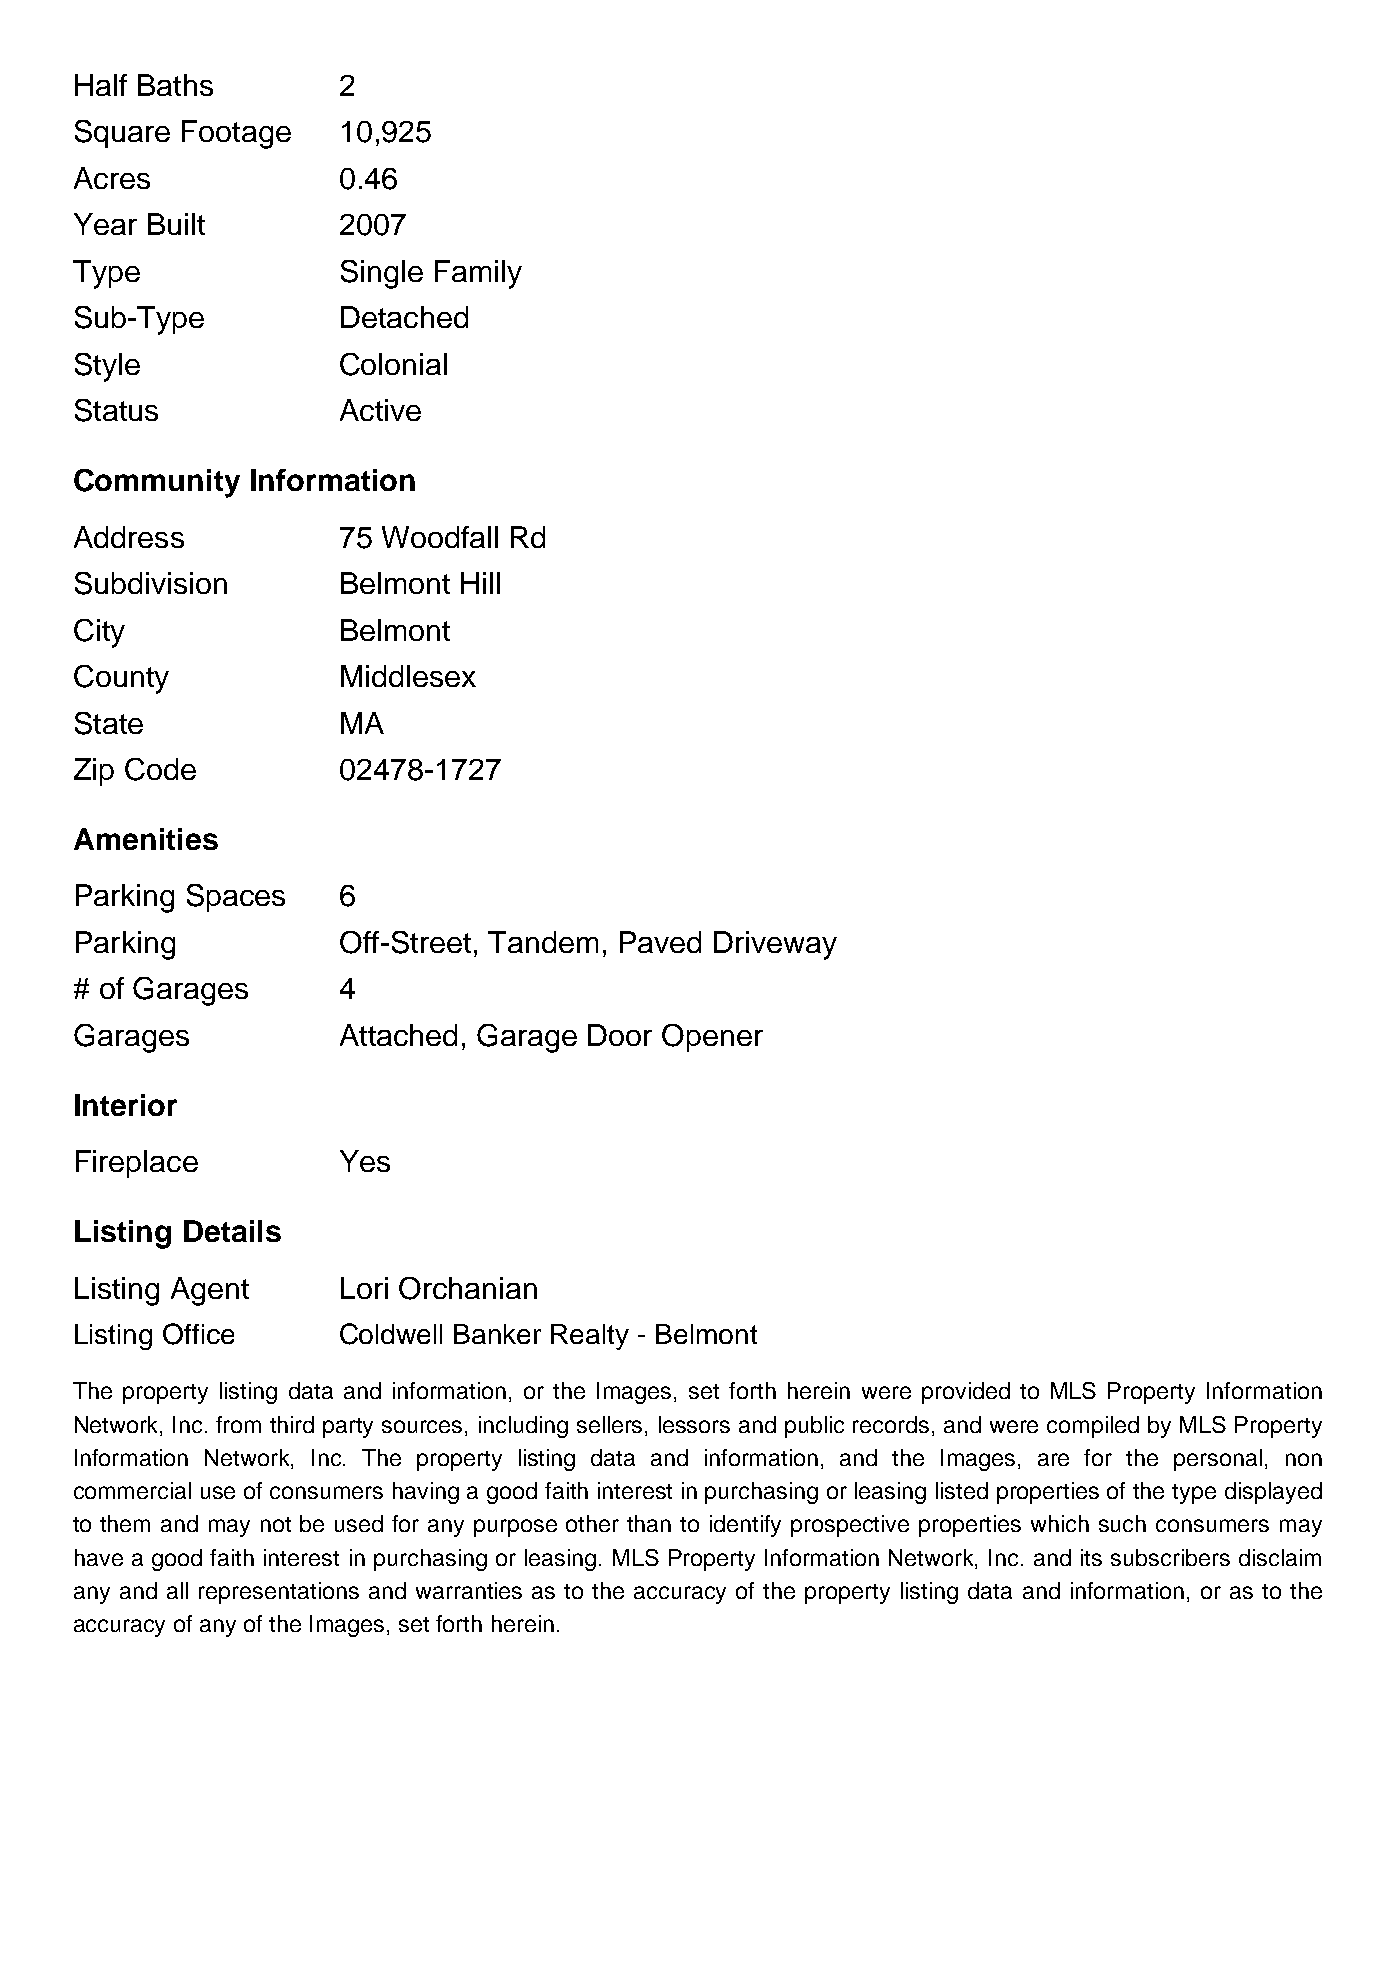 This screenshot has height=1974, width=1396. What do you see at coordinates (236, 134) in the screenshot?
I see `Footage` at bounding box center [236, 134].
